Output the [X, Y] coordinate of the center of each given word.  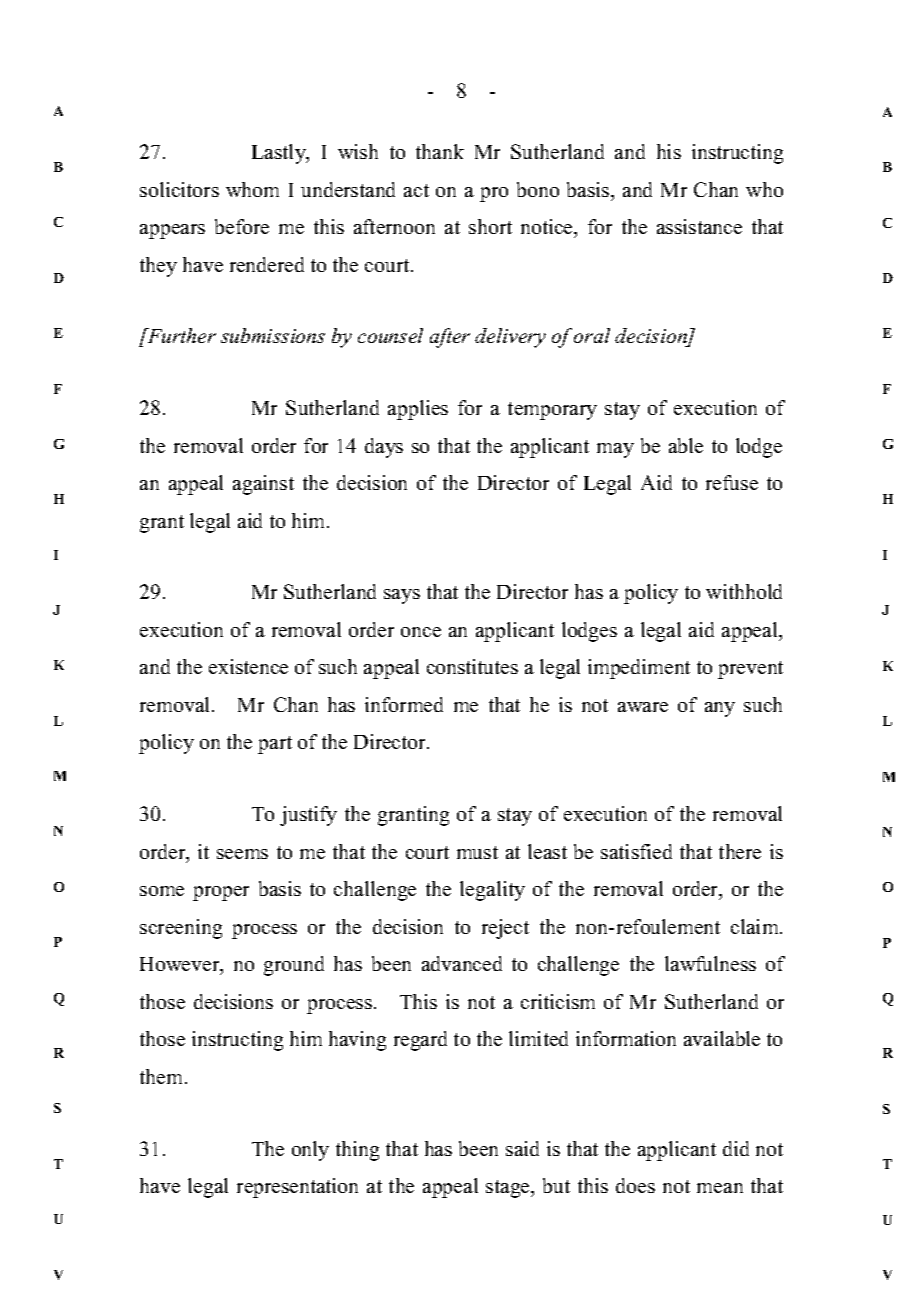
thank [440, 151]
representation [297, 1188]
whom [252, 189]
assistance [699, 226]
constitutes [472, 666]
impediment [639, 669]
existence [248, 666]
